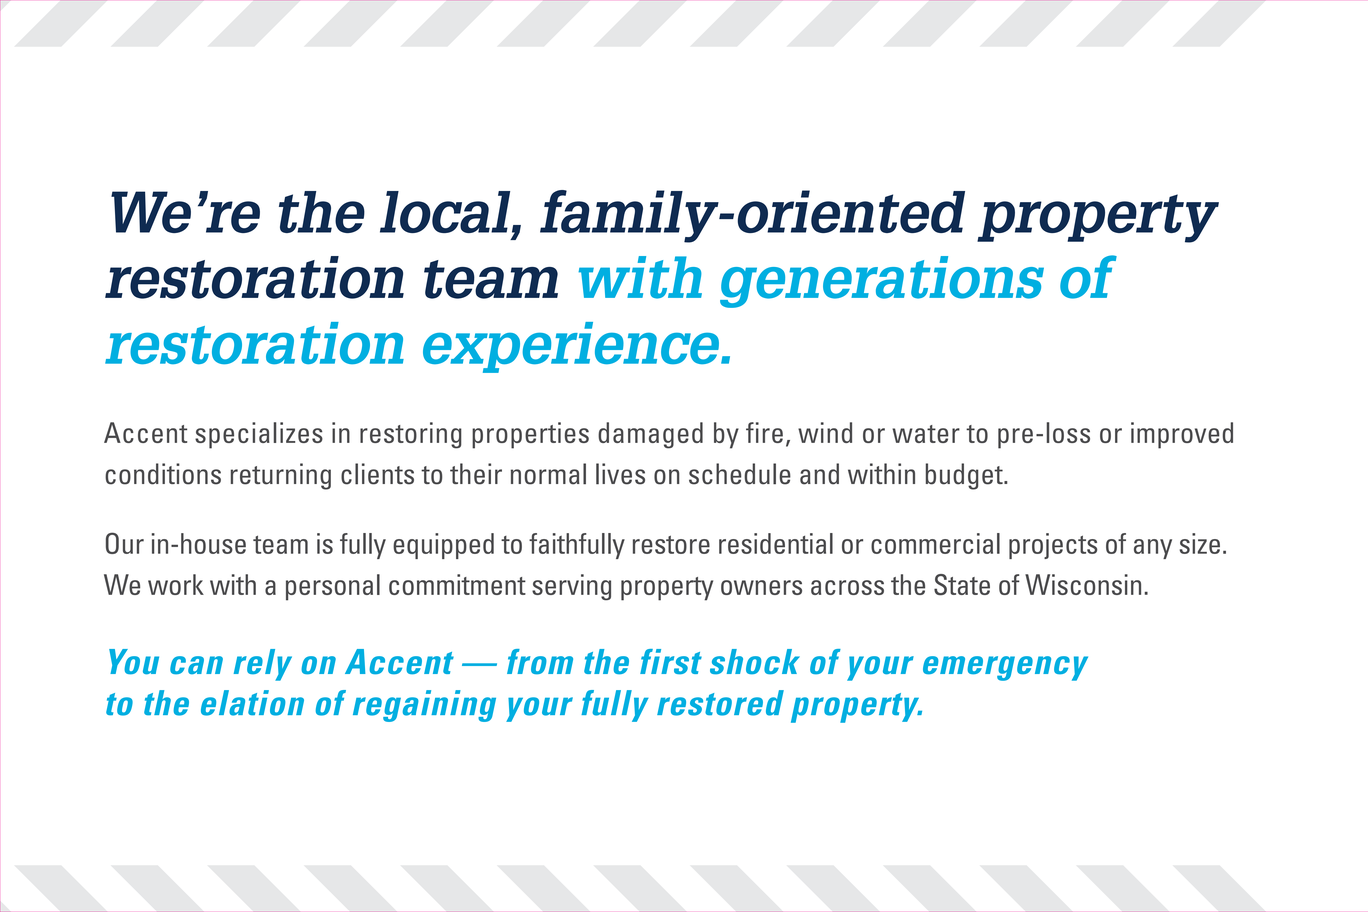 This page has width=1368, height=912. Describe the element at coordinates (650, 435) in the page. I see `damaged` at that location.
